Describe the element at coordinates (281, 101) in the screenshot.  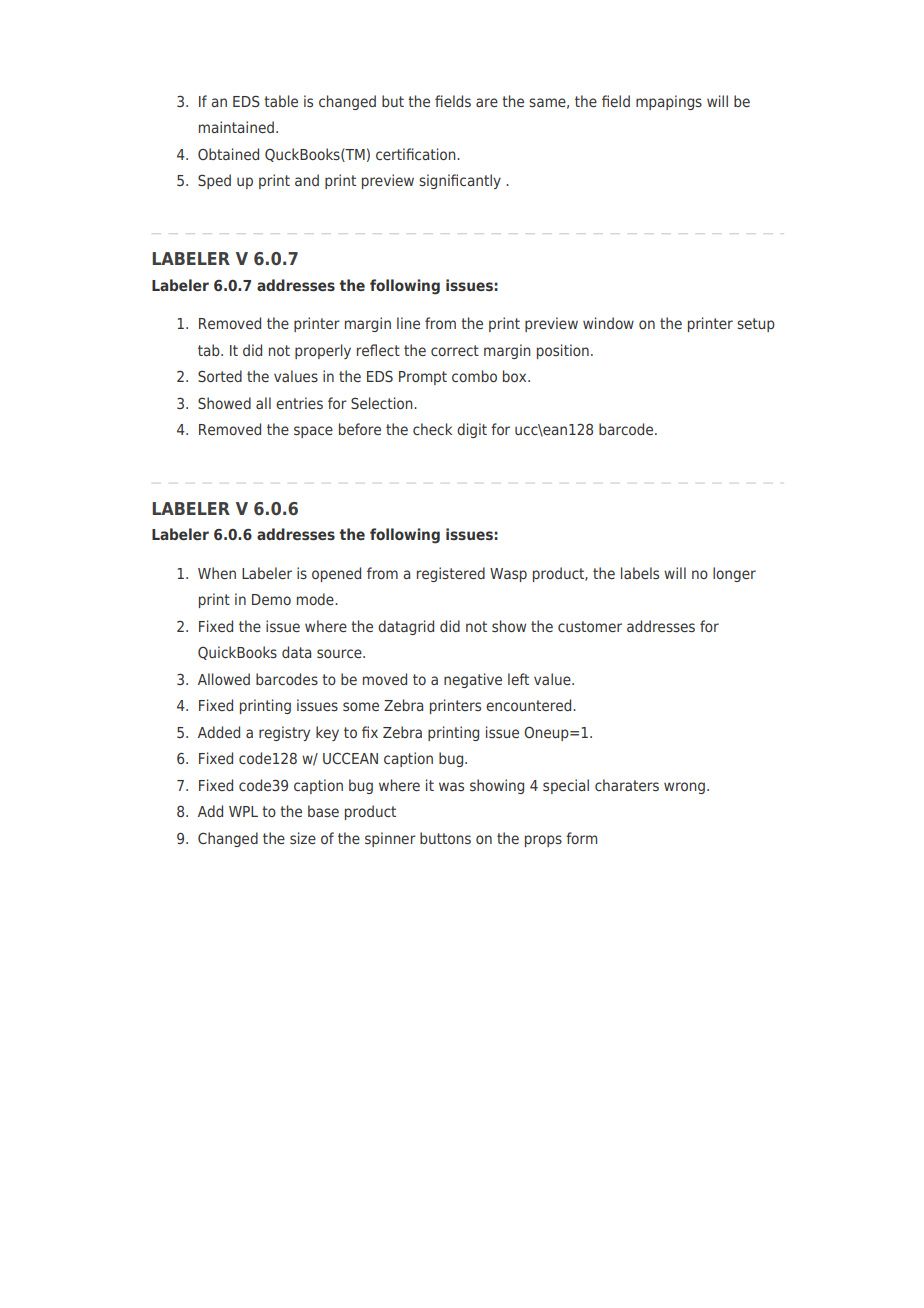
I see `table` at that location.
